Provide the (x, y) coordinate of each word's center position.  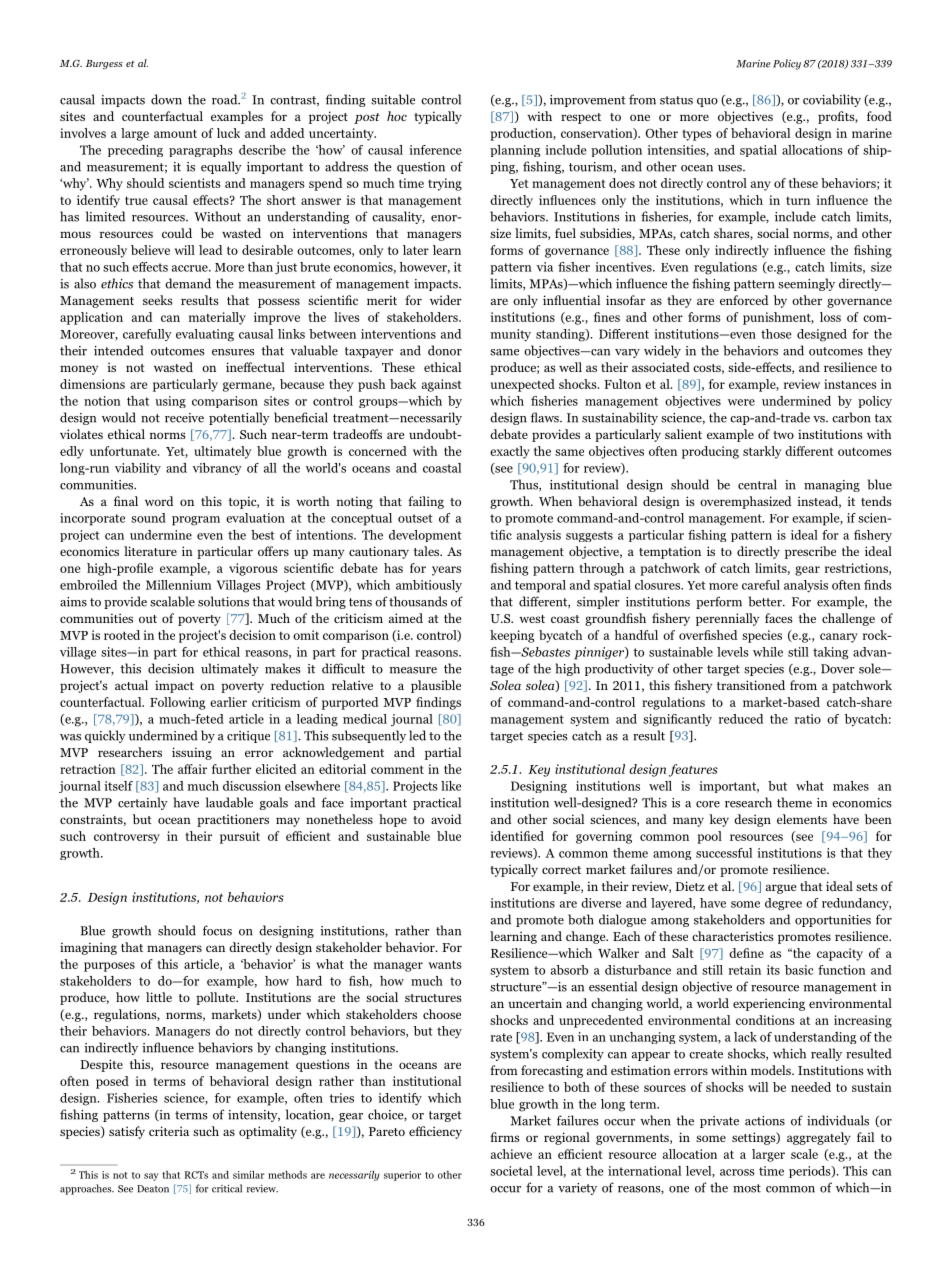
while (768, 652)
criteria (169, 1131)
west (532, 619)
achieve (511, 1154)
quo (707, 102)
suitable (393, 99)
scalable (172, 601)
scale (804, 1154)
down (166, 99)
